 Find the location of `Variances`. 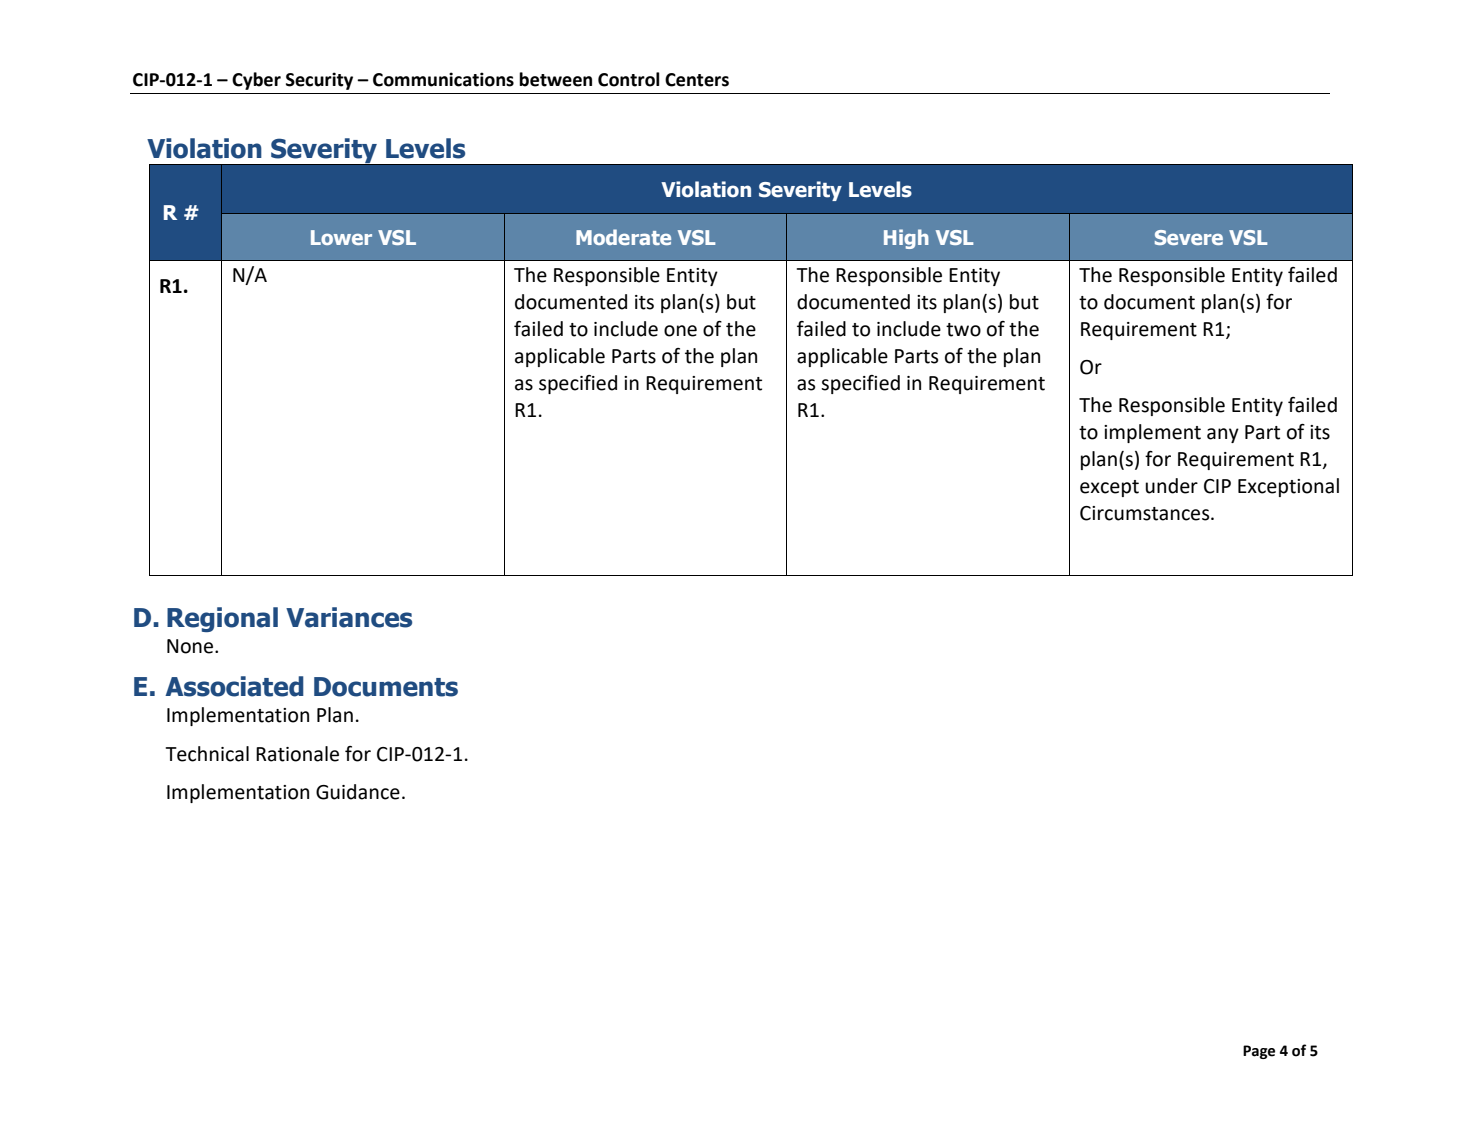

Variances is located at coordinates (349, 617).
